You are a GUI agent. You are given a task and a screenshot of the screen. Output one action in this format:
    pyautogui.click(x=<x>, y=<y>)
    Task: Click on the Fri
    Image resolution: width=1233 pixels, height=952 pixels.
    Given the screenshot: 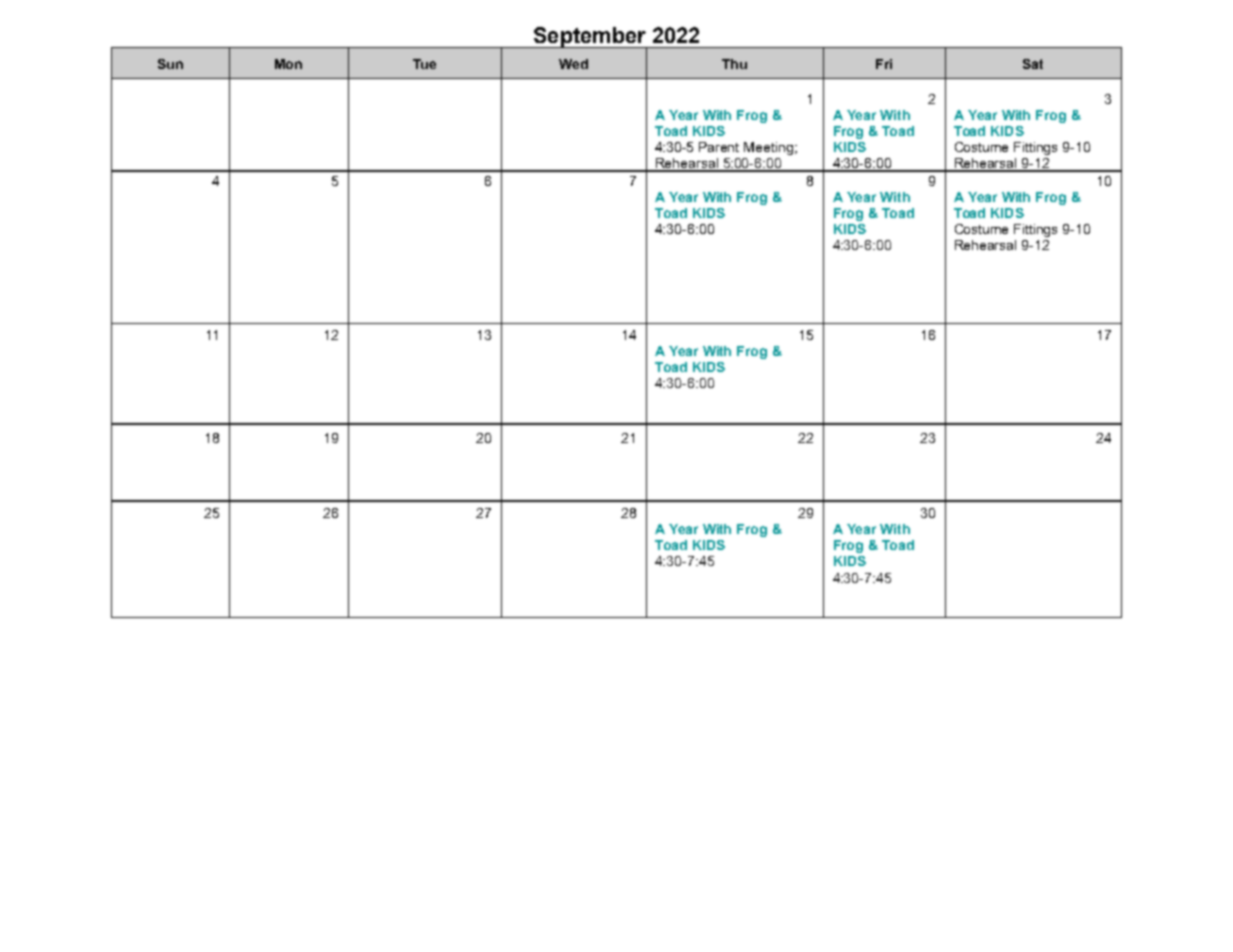 What is the action you would take?
    pyautogui.click(x=884, y=64)
